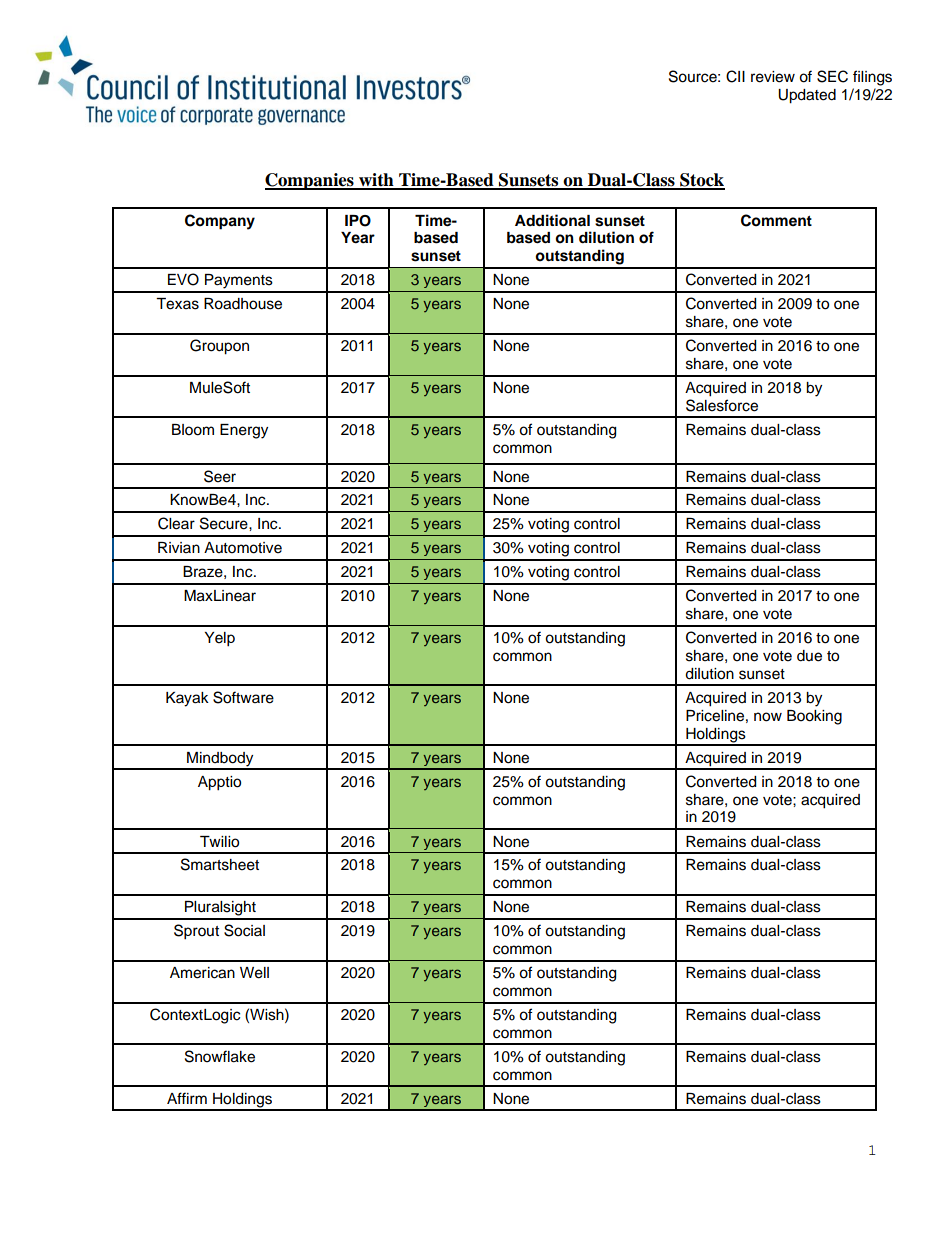 Image resolution: width=952 pixels, height=1233 pixels. Describe the element at coordinates (809, 656) in the screenshot. I see `due` at that location.
